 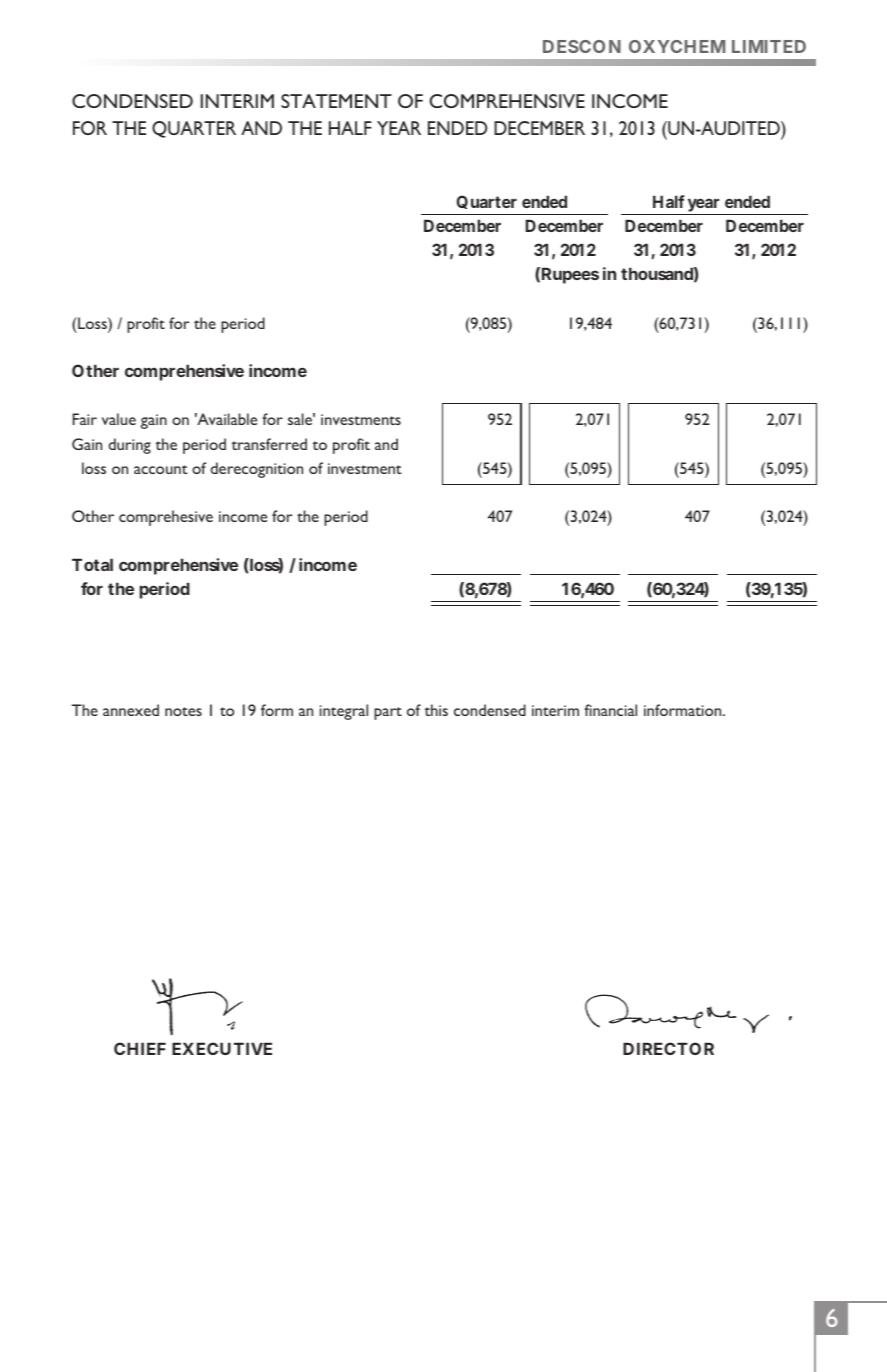 What do you see at coordinates (436, 710) in the screenshot?
I see `this` at bounding box center [436, 710].
